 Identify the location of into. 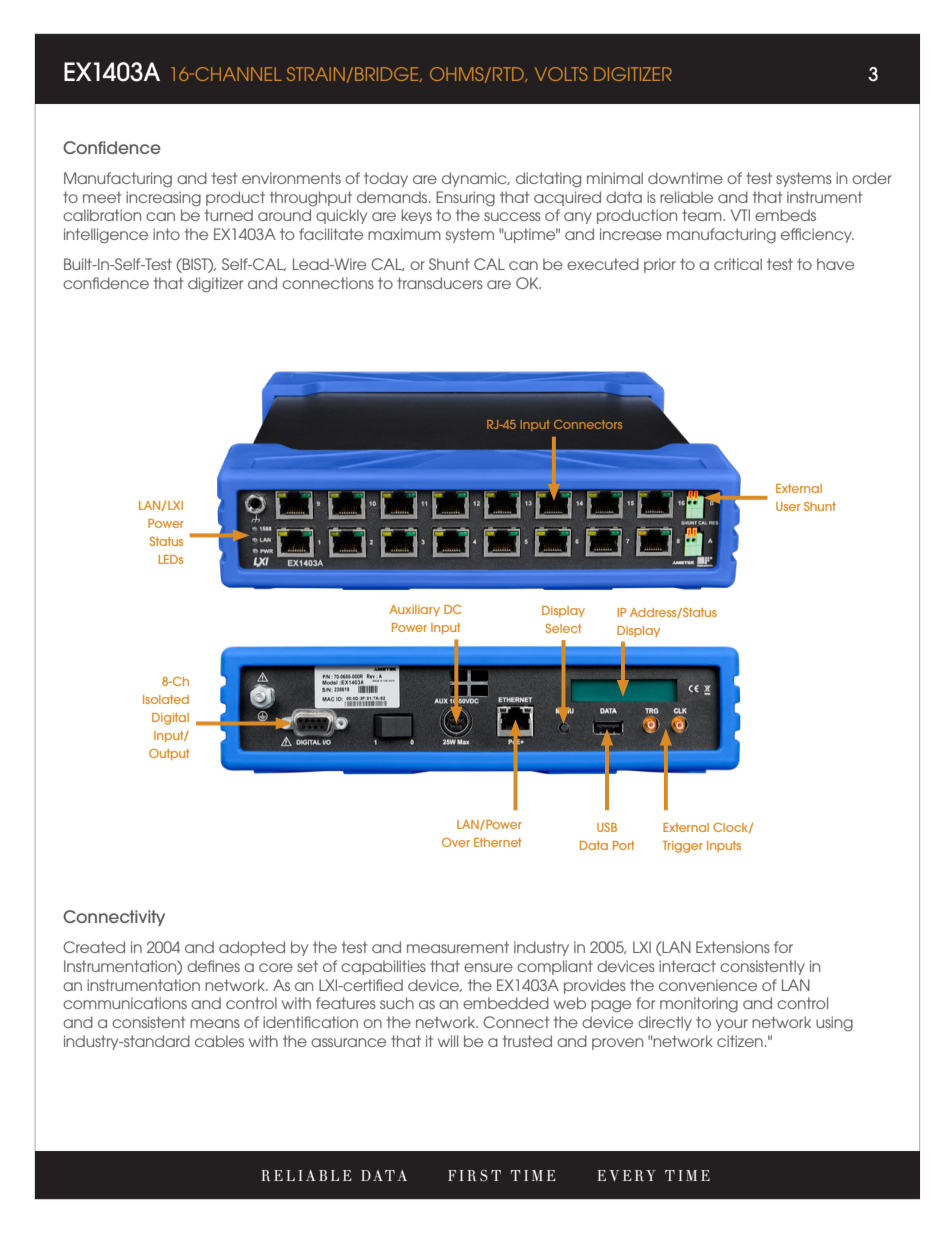
(166, 234).
